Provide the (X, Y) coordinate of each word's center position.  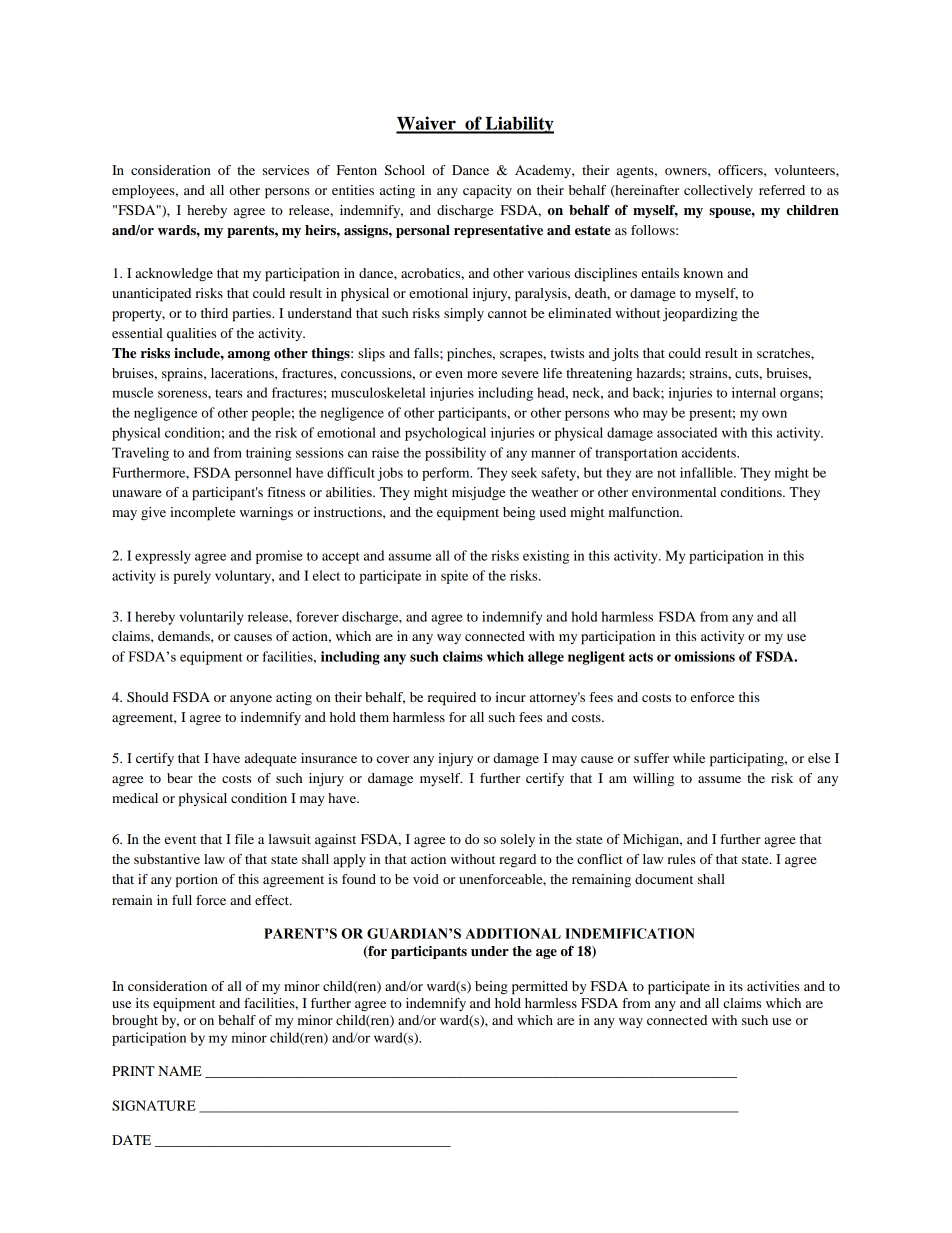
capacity (487, 192)
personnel (263, 474)
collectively (718, 191)
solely (518, 840)
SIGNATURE (154, 1105)
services (286, 170)
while (689, 758)
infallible (707, 472)
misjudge (478, 494)
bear (180, 778)
